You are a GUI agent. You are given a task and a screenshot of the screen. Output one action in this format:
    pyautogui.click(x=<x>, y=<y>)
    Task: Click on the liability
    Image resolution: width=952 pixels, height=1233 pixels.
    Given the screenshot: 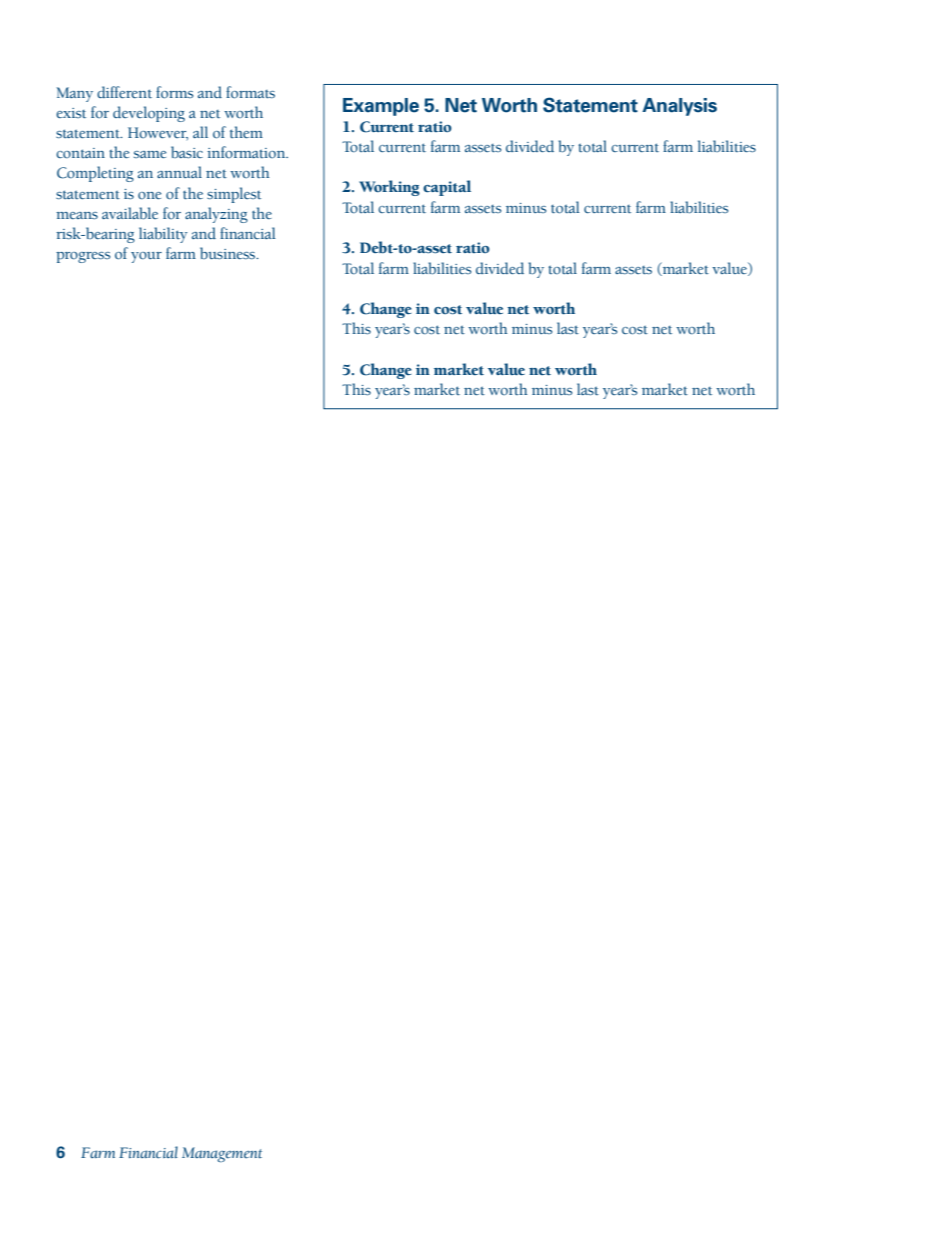 What is the action you would take?
    pyautogui.click(x=163, y=235)
